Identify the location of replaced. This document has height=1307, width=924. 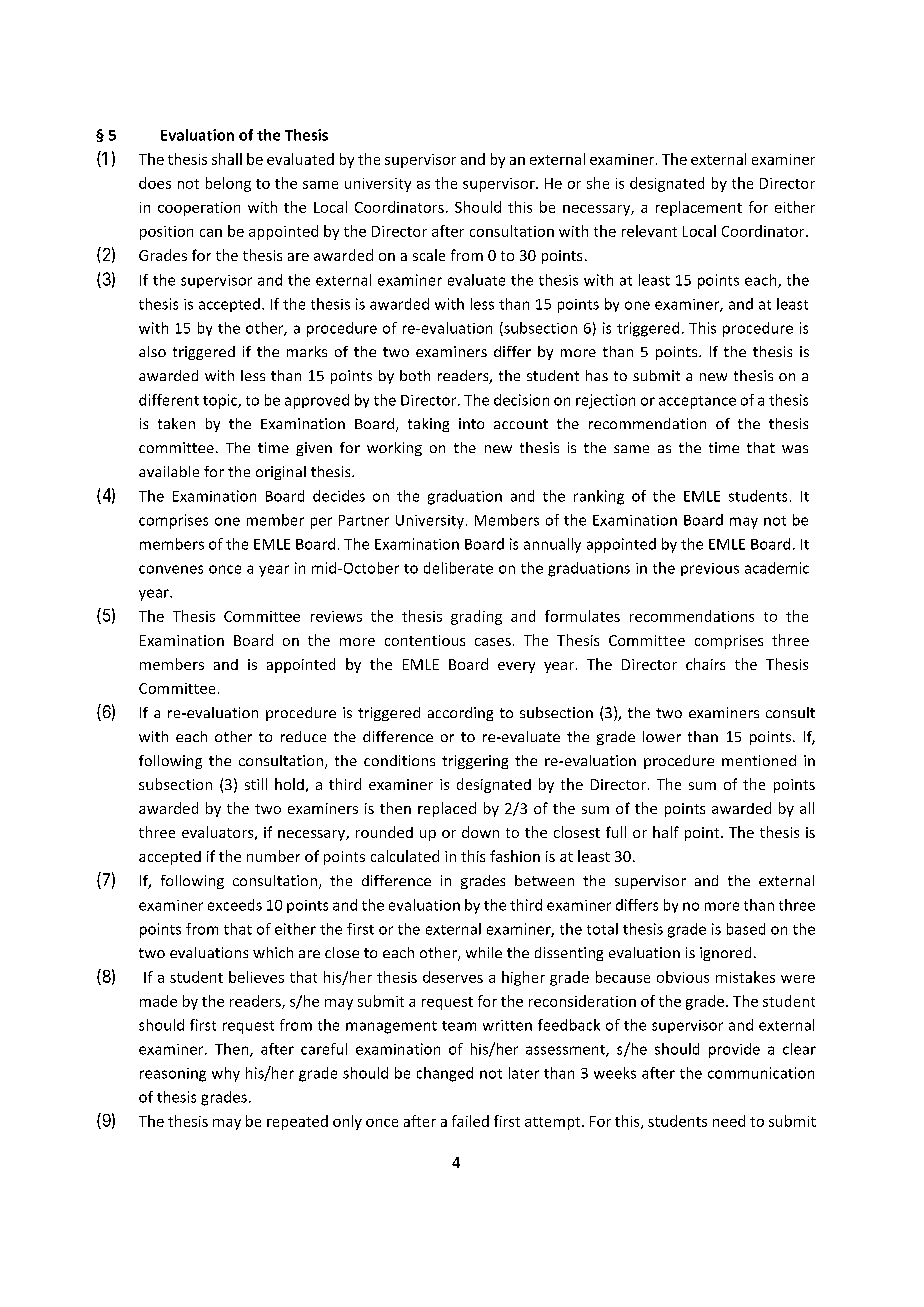
(447, 809).
